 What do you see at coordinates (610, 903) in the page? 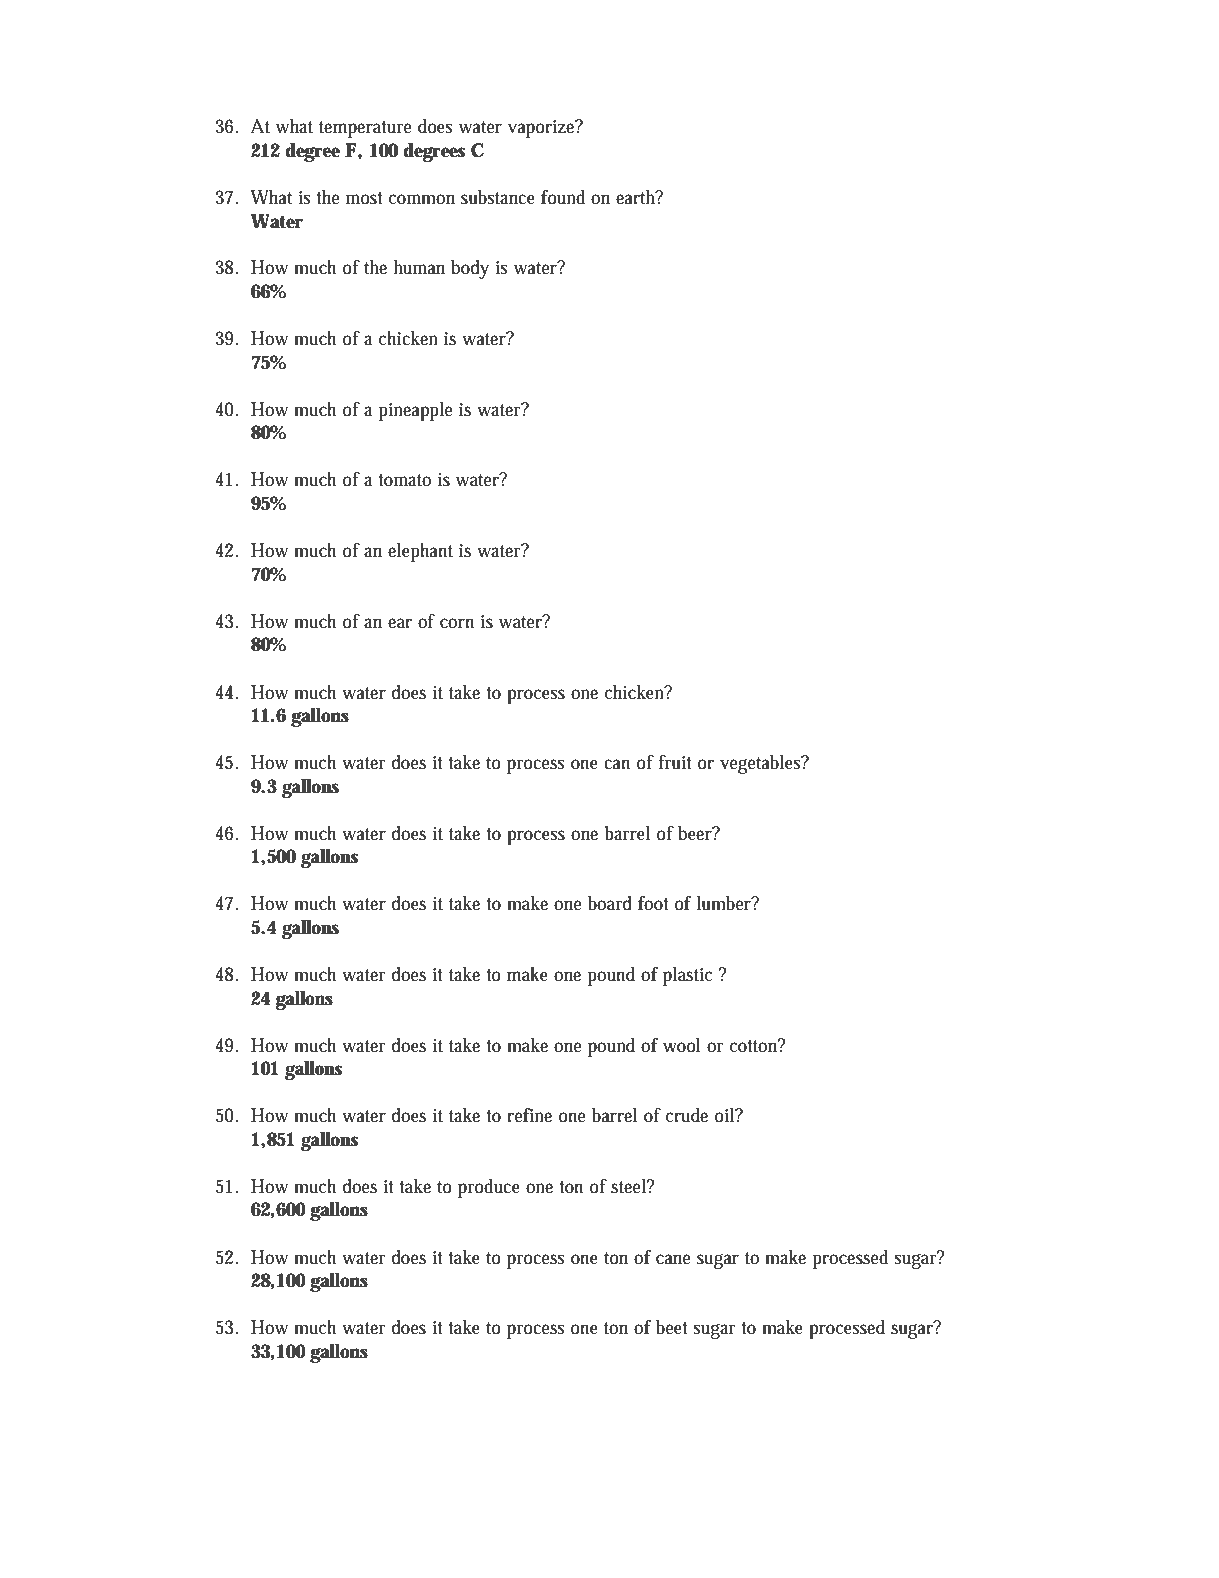
I see `board` at bounding box center [610, 903].
